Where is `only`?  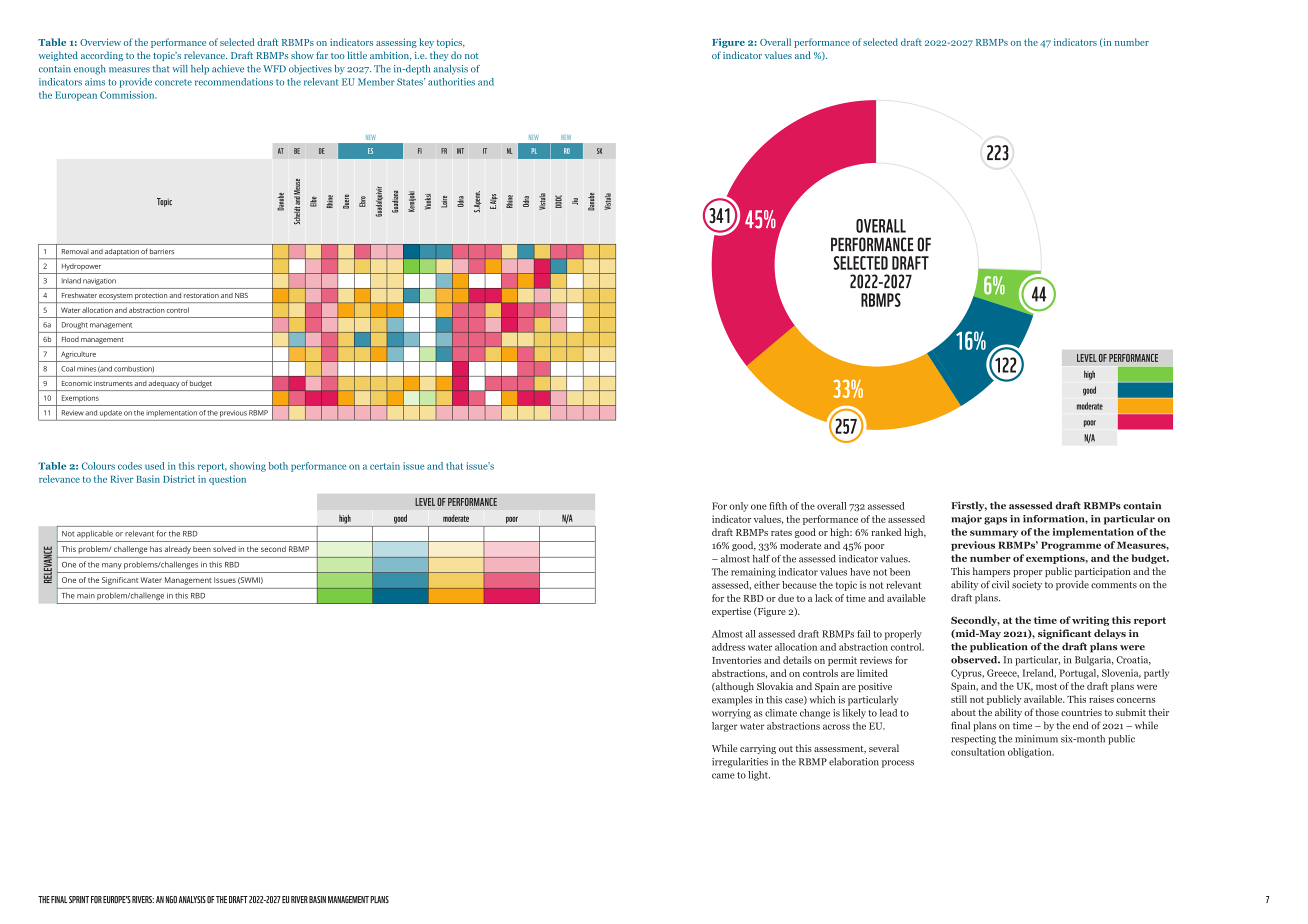
only is located at coordinates (738, 507).
